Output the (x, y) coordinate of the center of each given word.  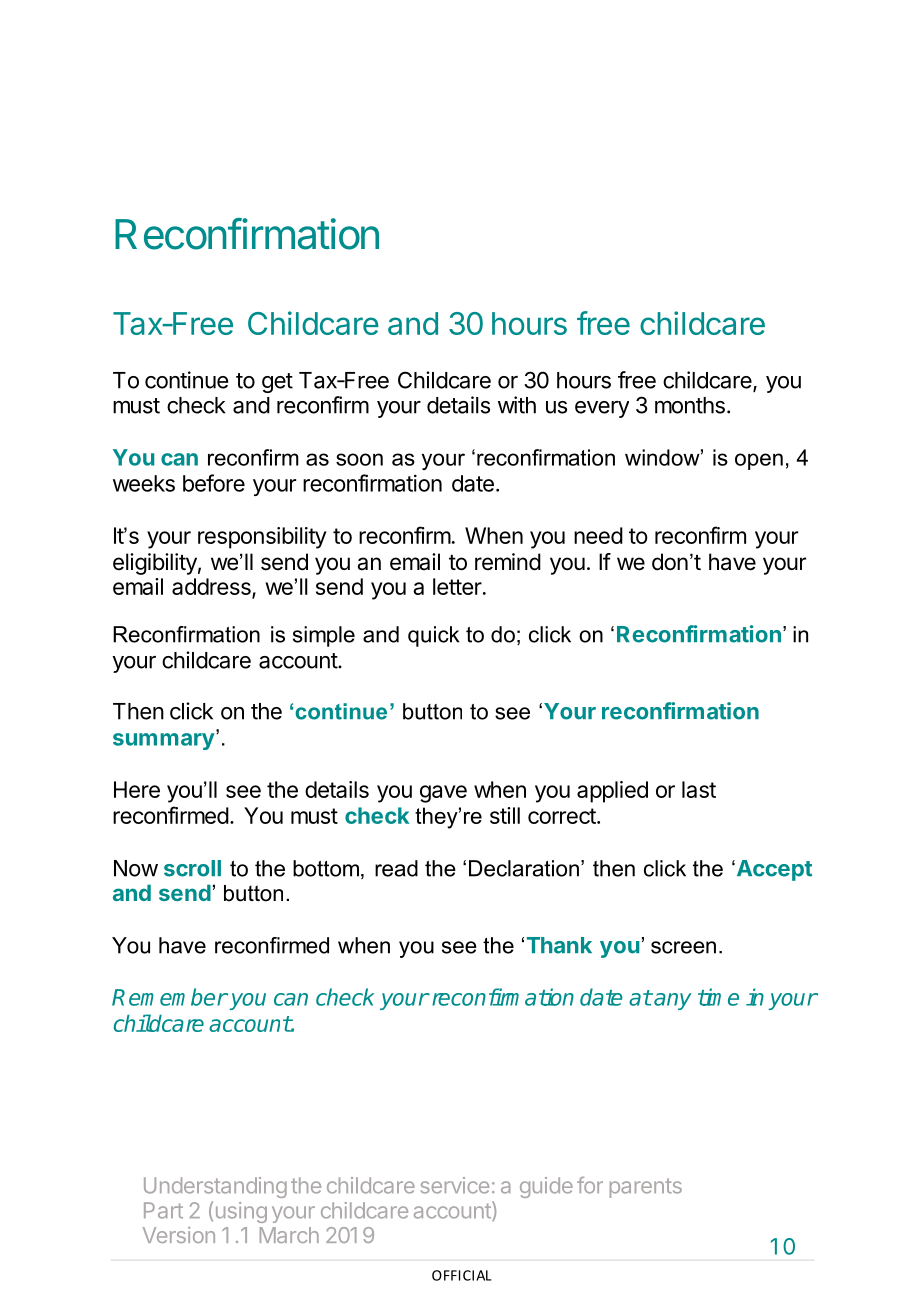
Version (179, 1235)
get (277, 383)
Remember (170, 997)
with (517, 405)
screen (683, 947)
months (690, 405)
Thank (559, 945)
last (699, 789)
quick (433, 636)
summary (164, 741)
